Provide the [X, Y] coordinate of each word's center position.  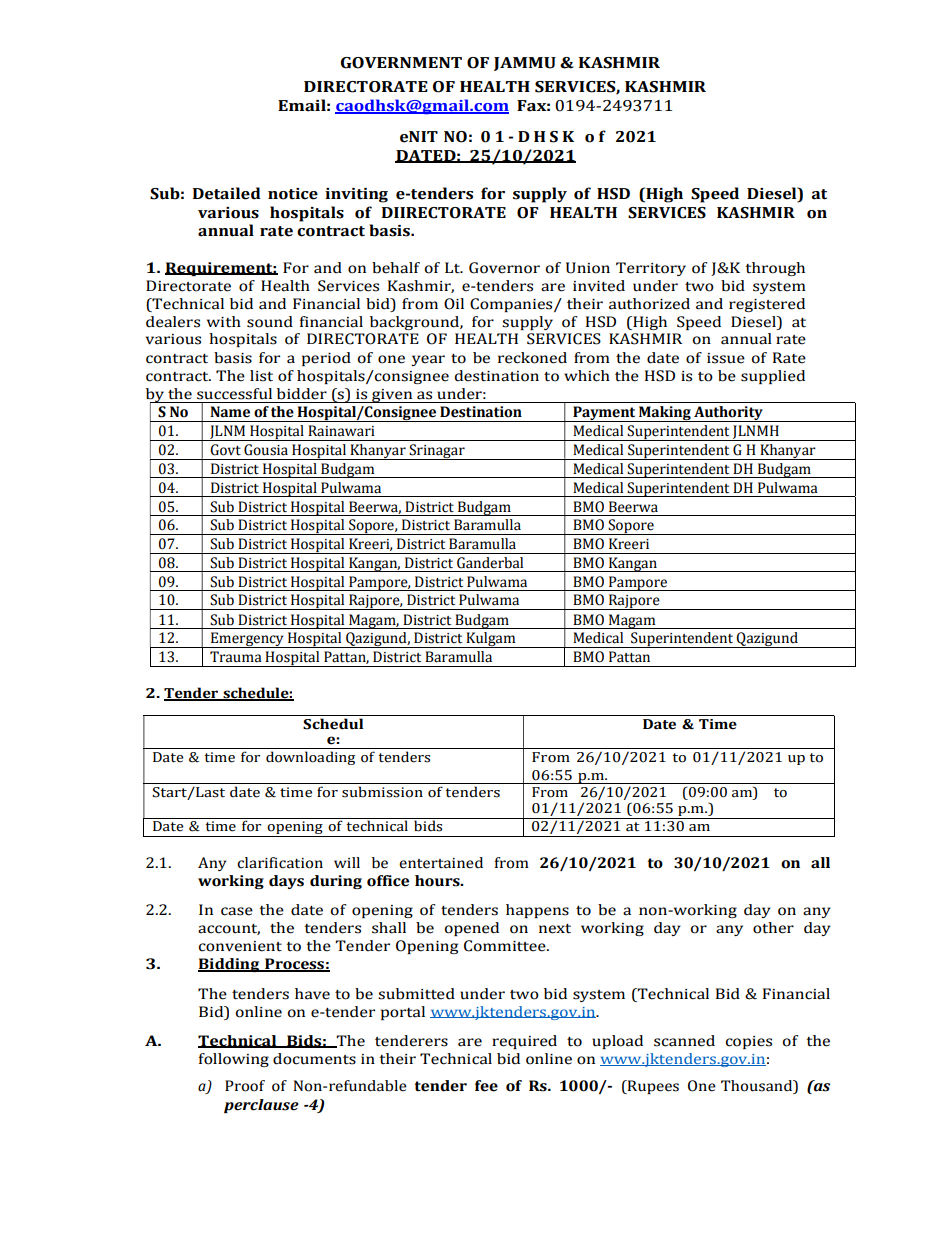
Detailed [227, 193]
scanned [684, 1041]
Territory [651, 269]
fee [486, 1086]
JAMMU [525, 64]
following [234, 1060]
